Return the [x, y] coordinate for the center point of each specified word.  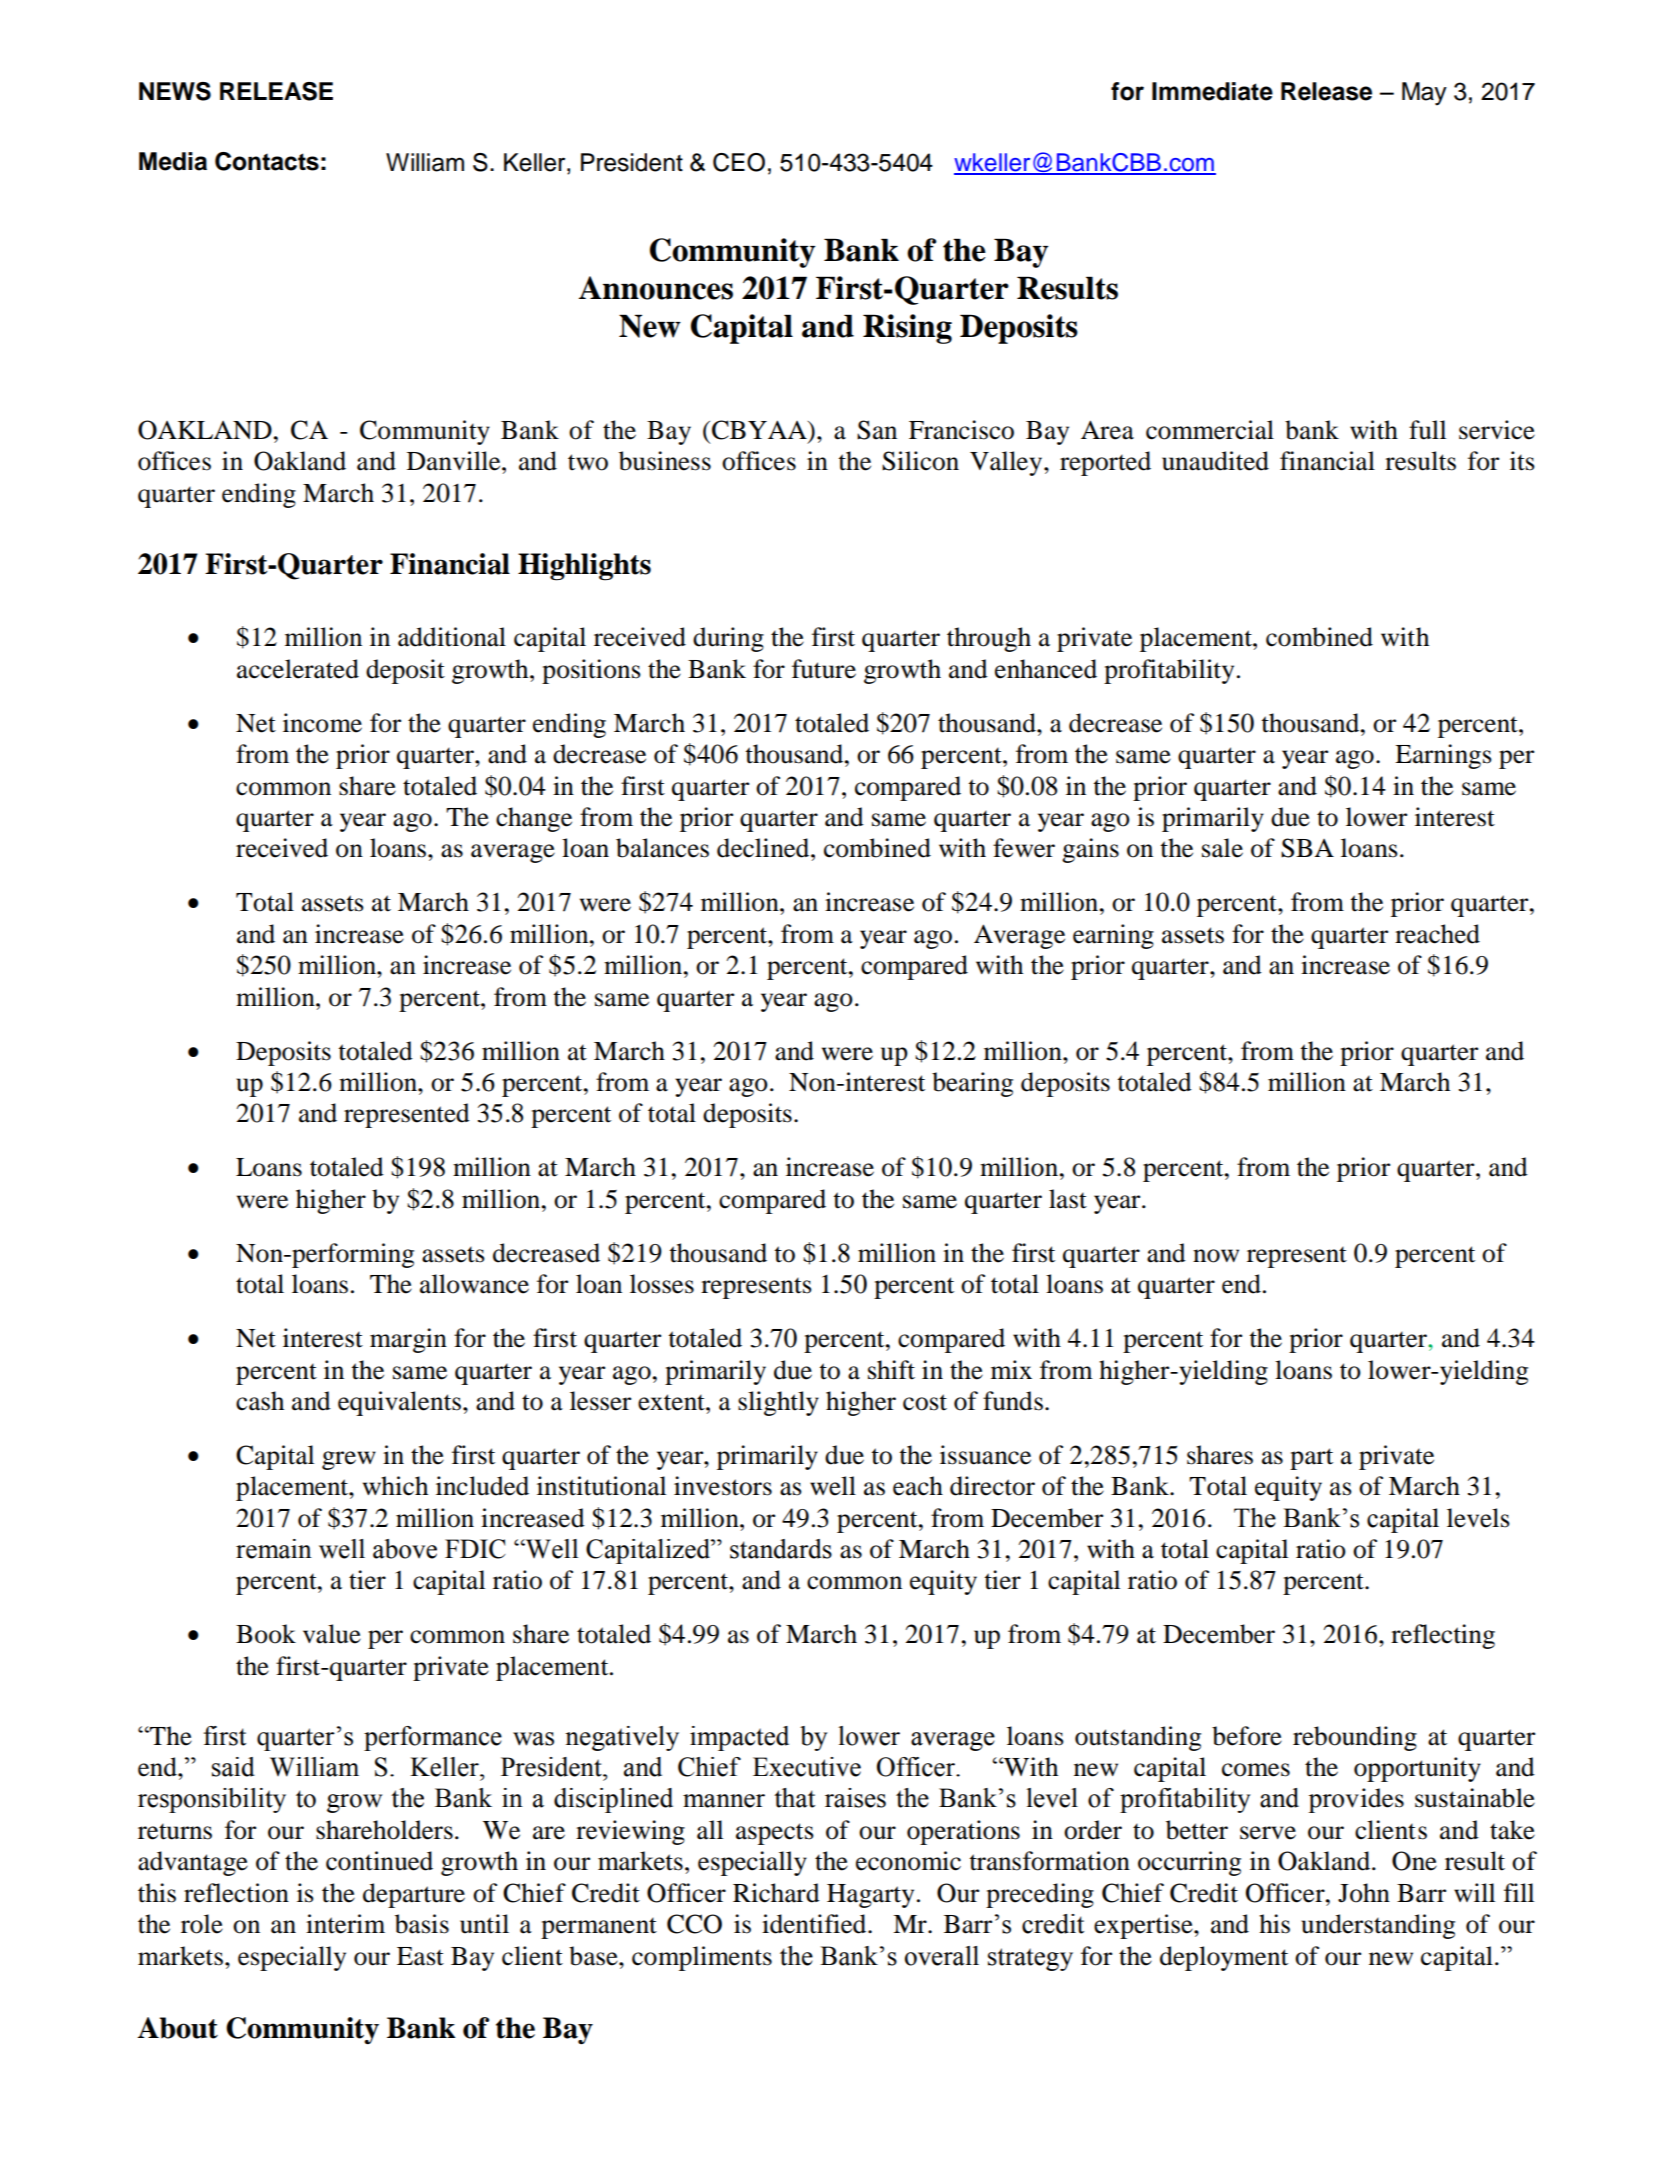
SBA [1307, 848]
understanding [1378, 1926]
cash [260, 1401]
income [322, 723]
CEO [739, 162]
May [1424, 94]
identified [815, 1924]
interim [345, 1924]
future [824, 669]
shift [891, 1370]
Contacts [267, 161]
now [1216, 1256]
